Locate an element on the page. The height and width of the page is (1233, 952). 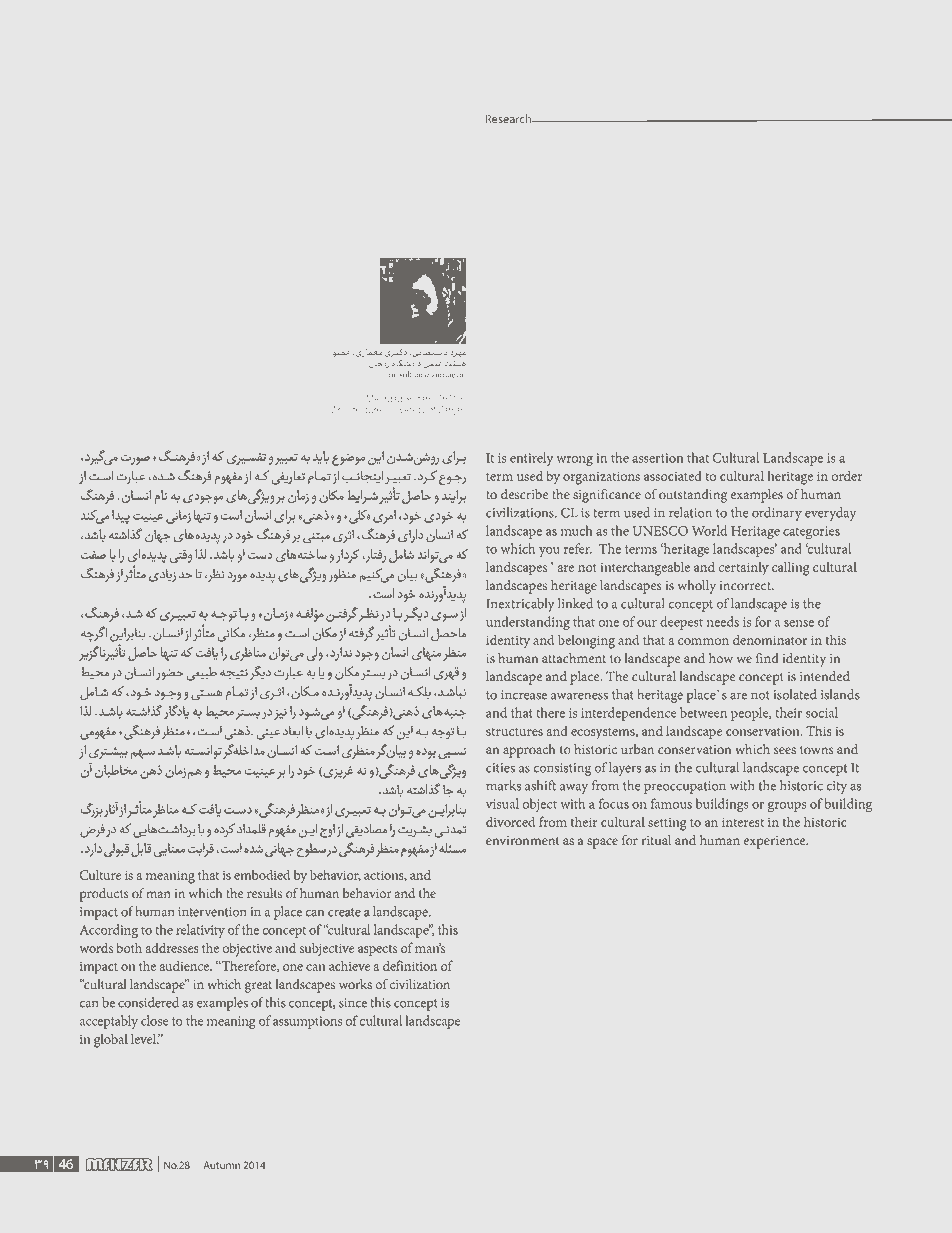
associated is located at coordinates (673, 476).
